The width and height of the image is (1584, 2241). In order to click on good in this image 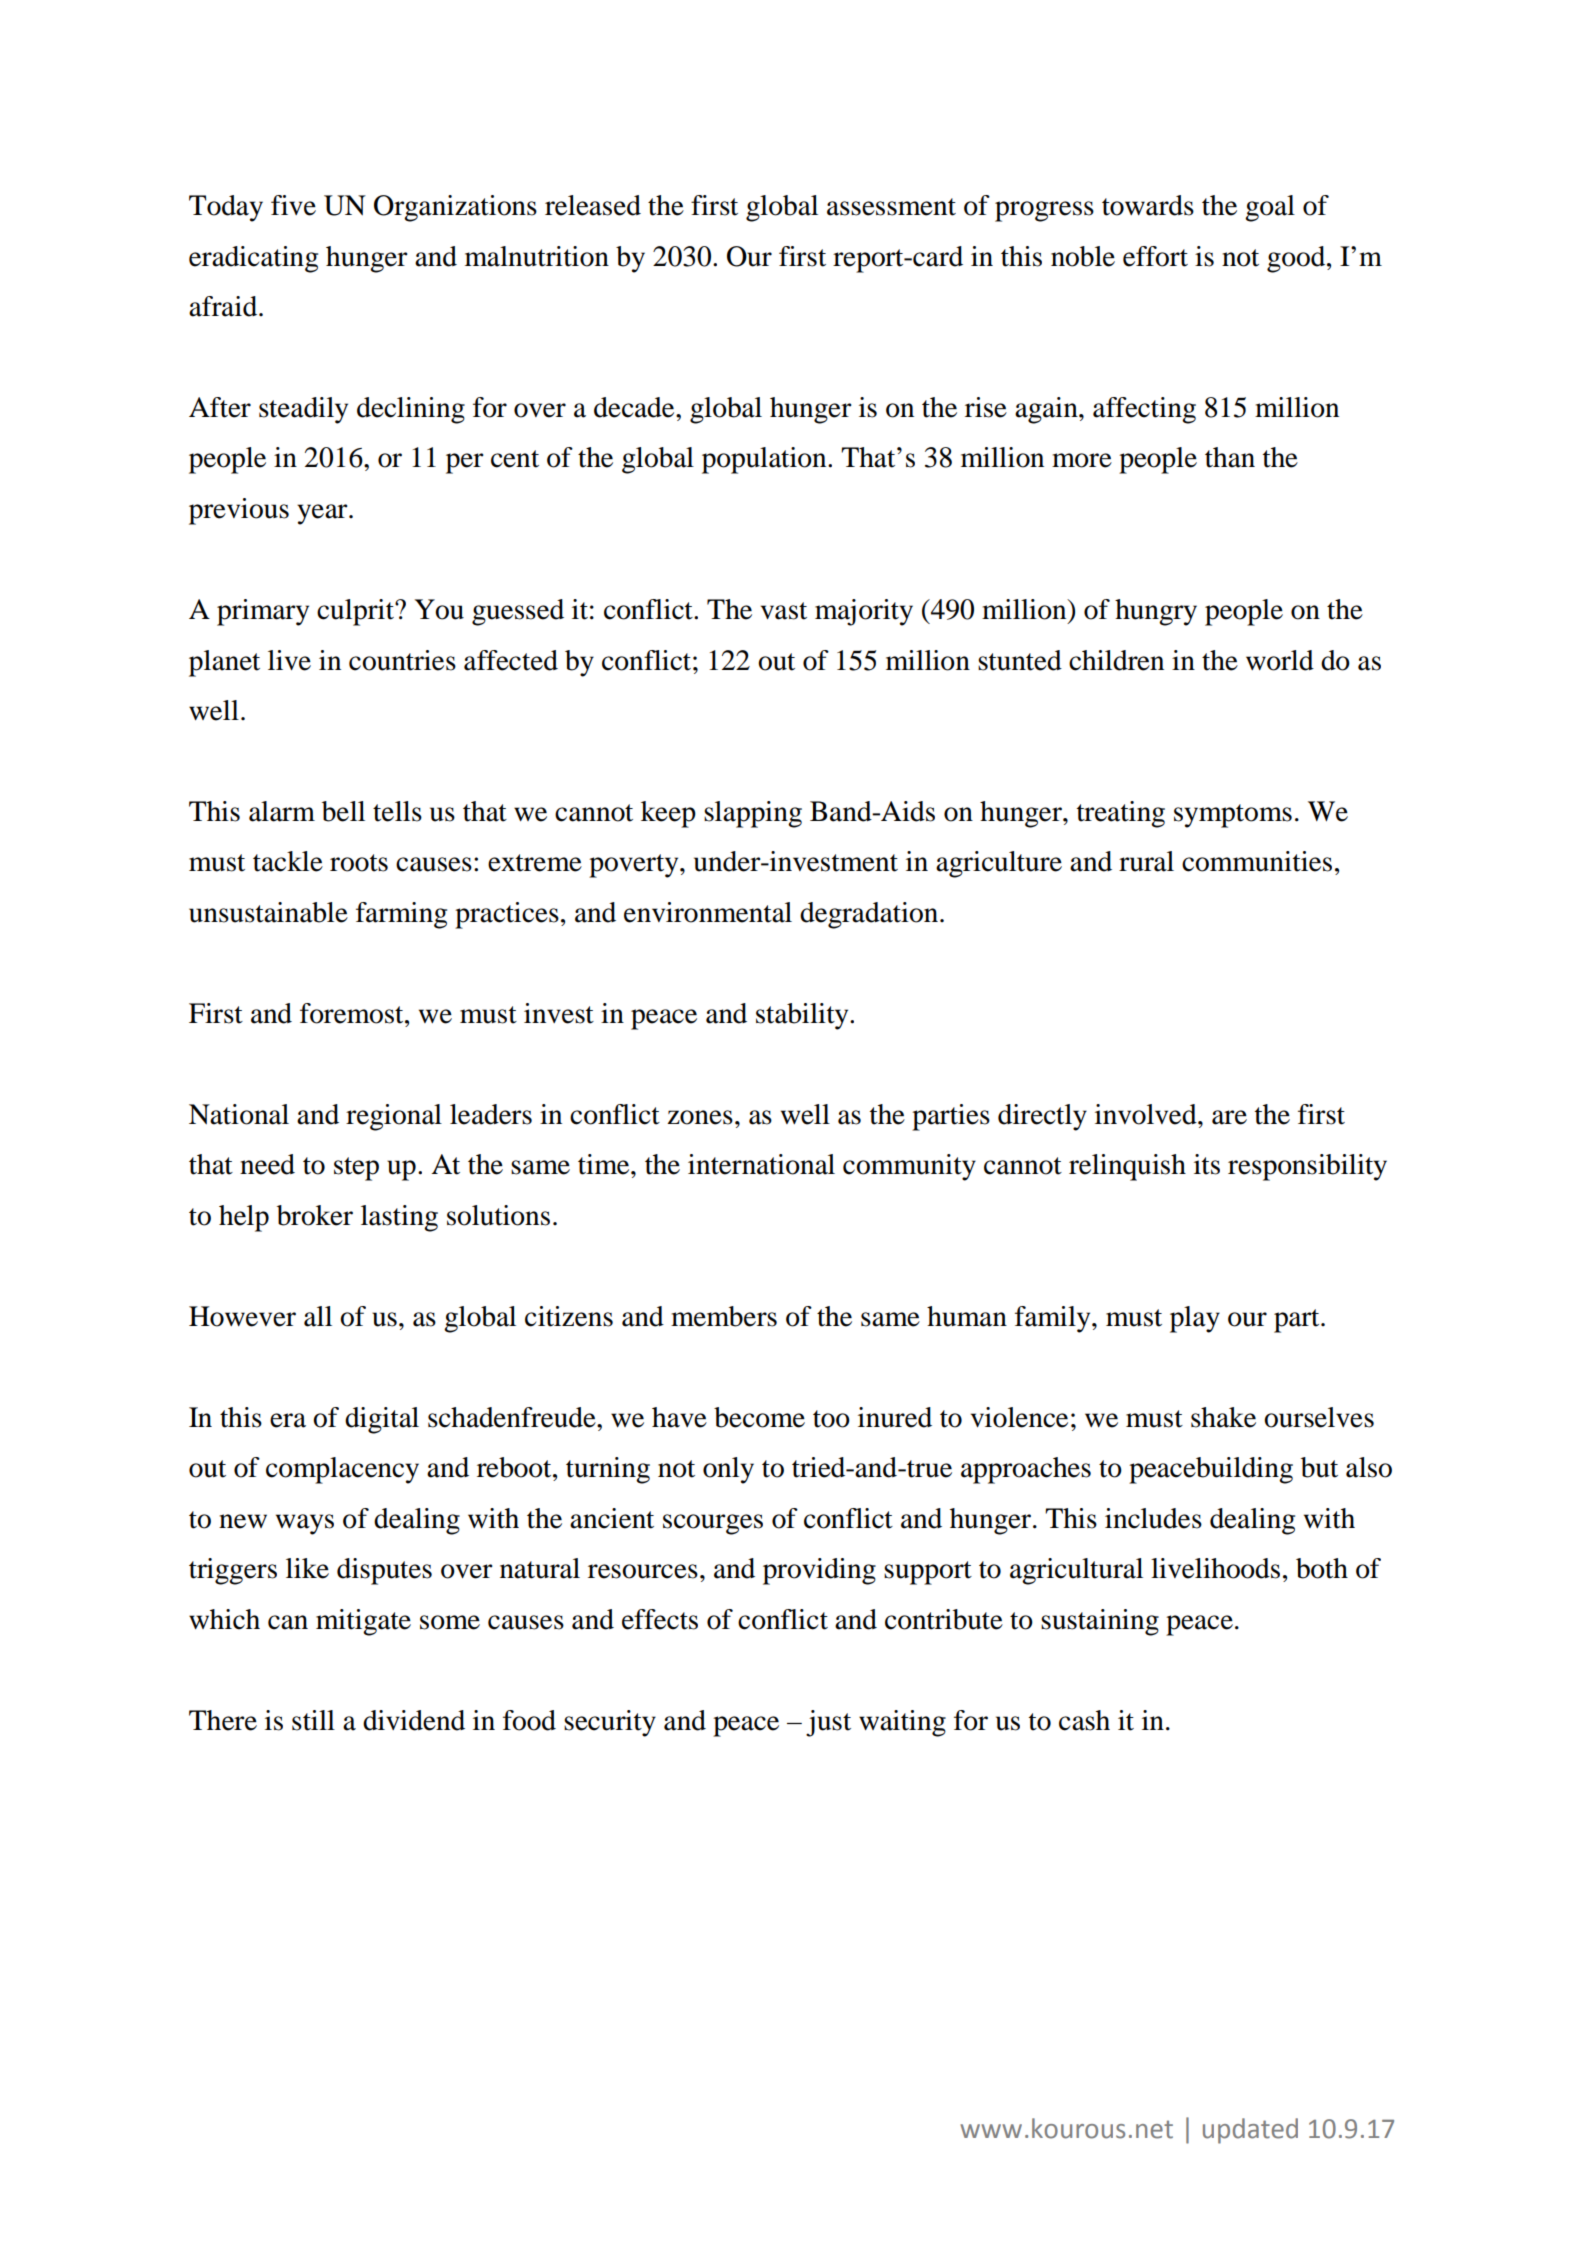, I will do `click(1297, 259)`.
